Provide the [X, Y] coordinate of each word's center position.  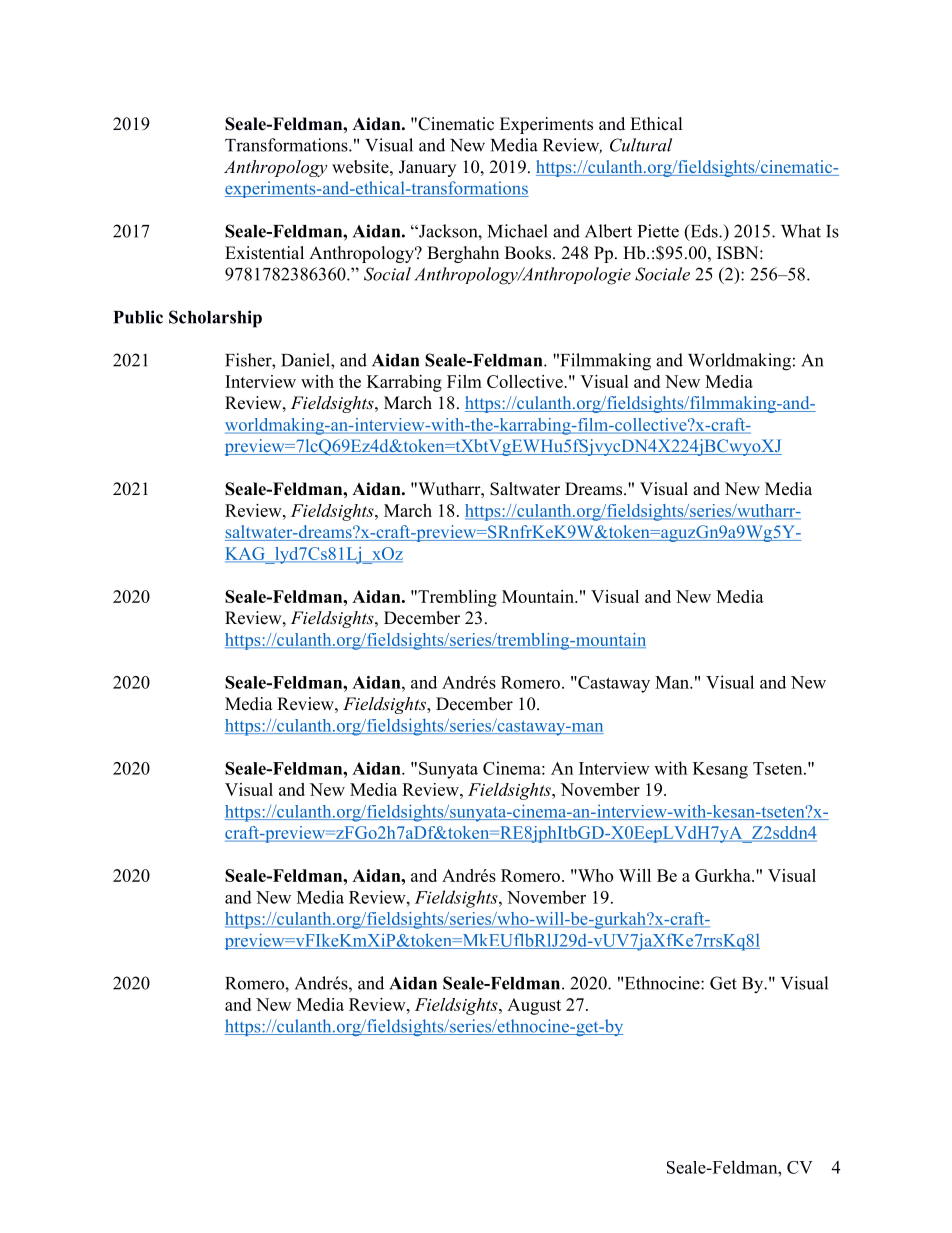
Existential [264, 253]
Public [138, 317]
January [427, 168]
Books [529, 253]
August [534, 1006]
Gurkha [724, 875]
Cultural [641, 145]
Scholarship [215, 319]
